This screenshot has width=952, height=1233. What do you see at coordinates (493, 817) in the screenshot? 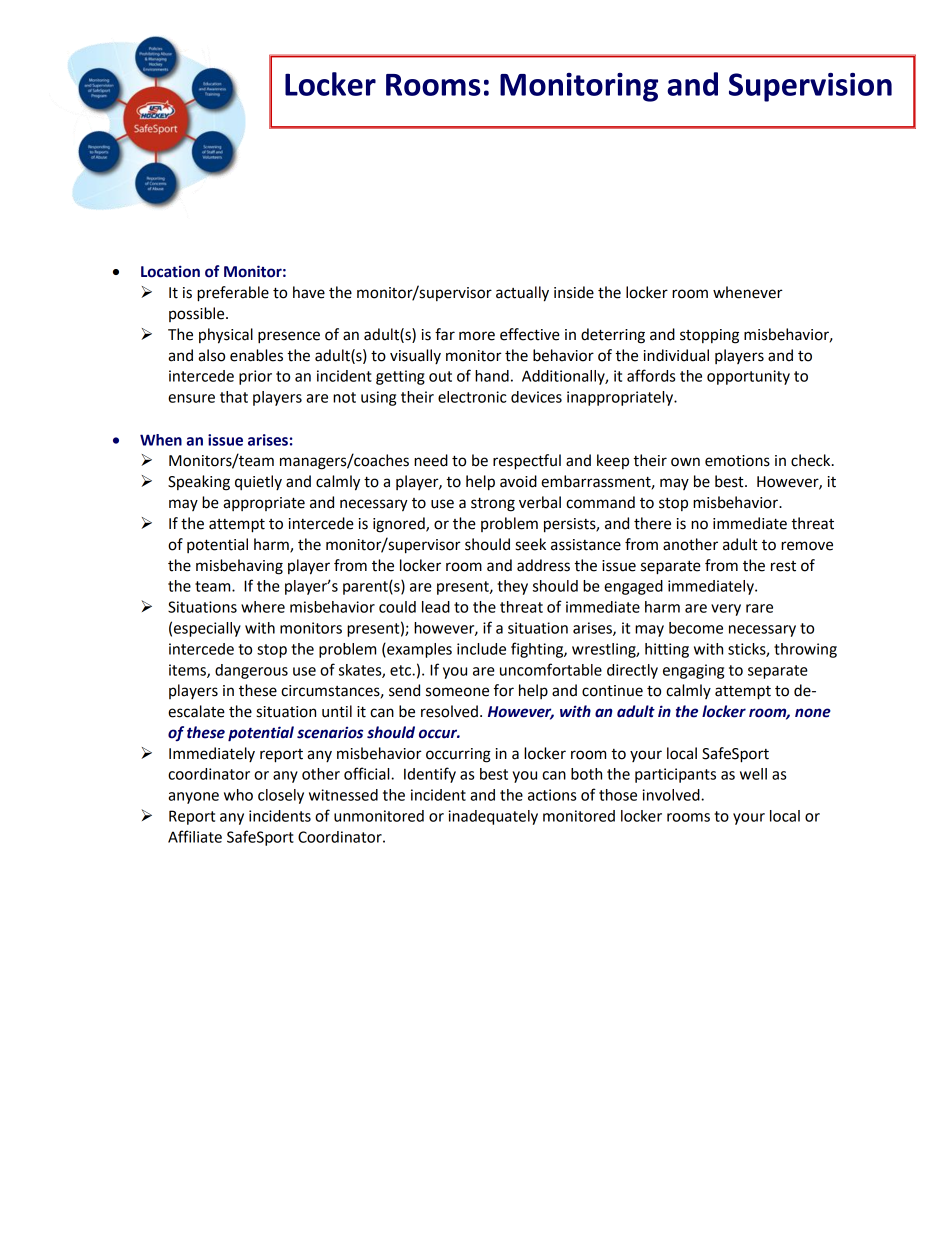
I see `inadequately` at bounding box center [493, 817].
